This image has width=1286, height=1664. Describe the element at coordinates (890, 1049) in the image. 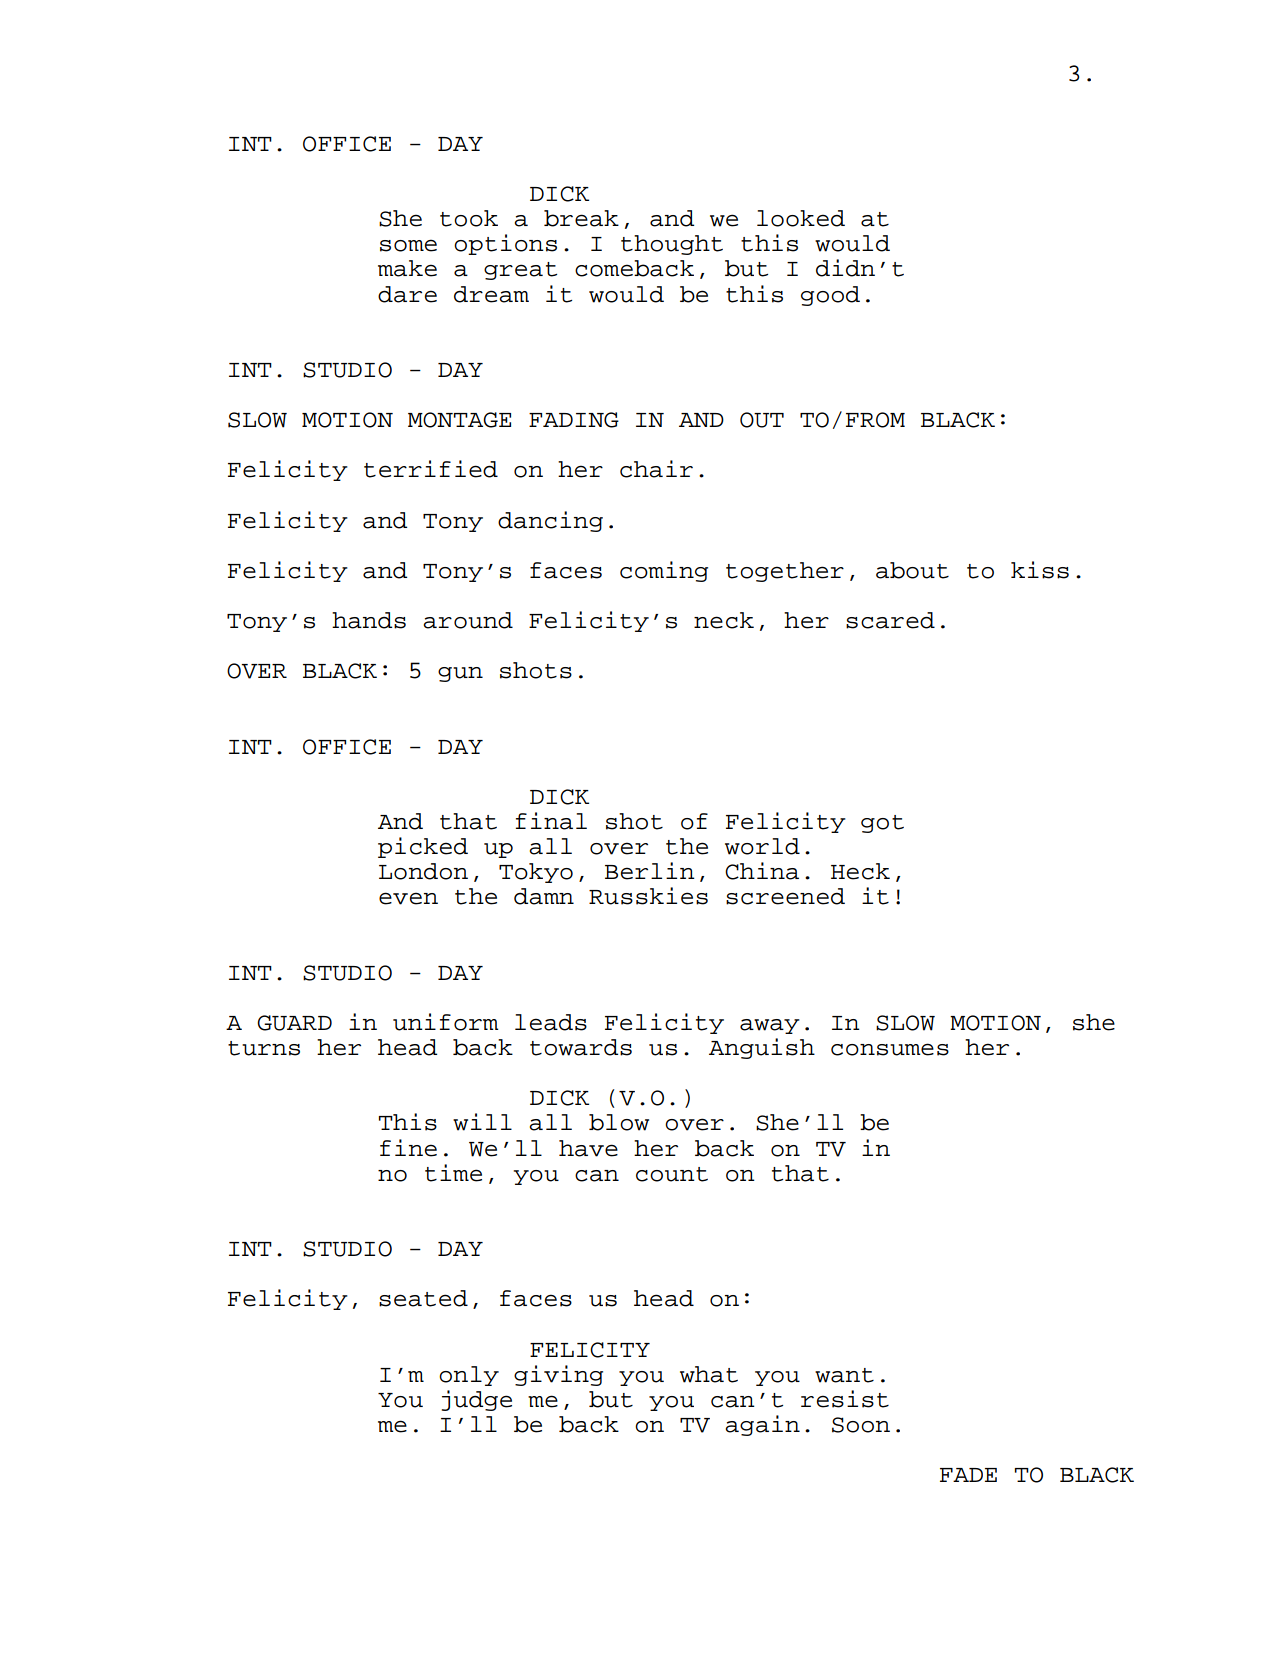

I see `consumes` at that location.
